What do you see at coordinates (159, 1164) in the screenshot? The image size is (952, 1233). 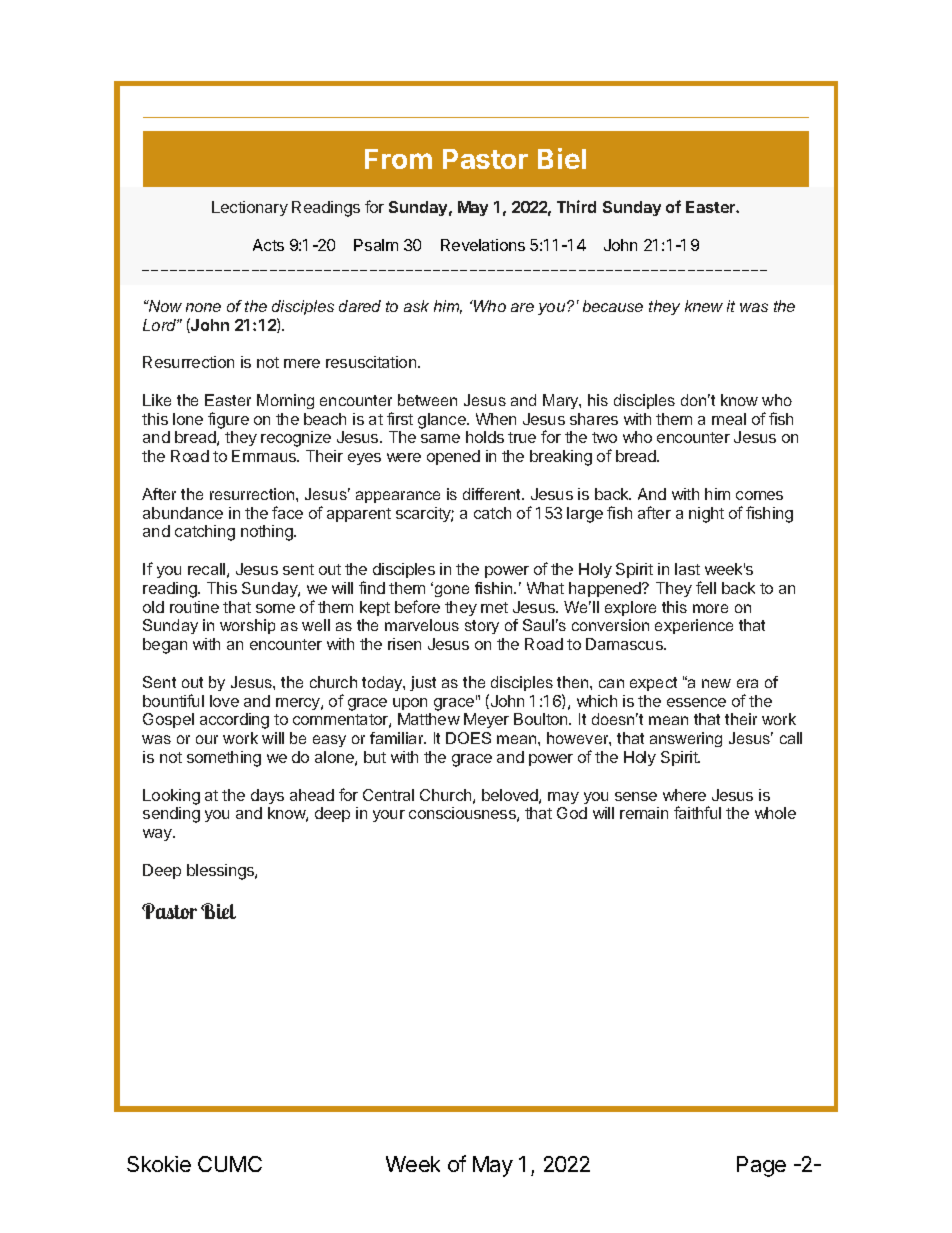 I see `Skokie` at bounding box center [159, 1164].
